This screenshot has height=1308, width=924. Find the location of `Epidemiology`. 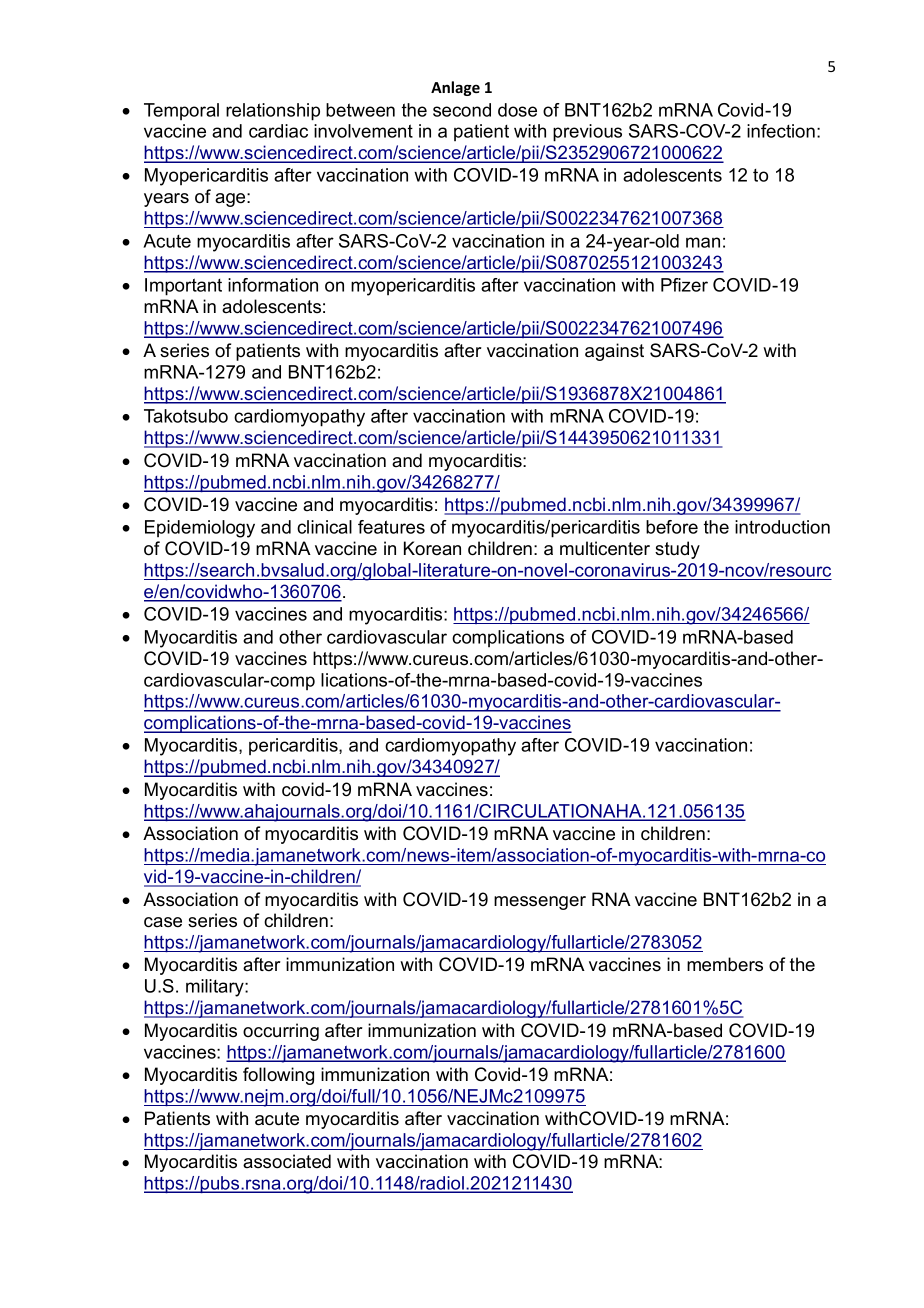

Epidemiology is located at coordinates (200, 529).
